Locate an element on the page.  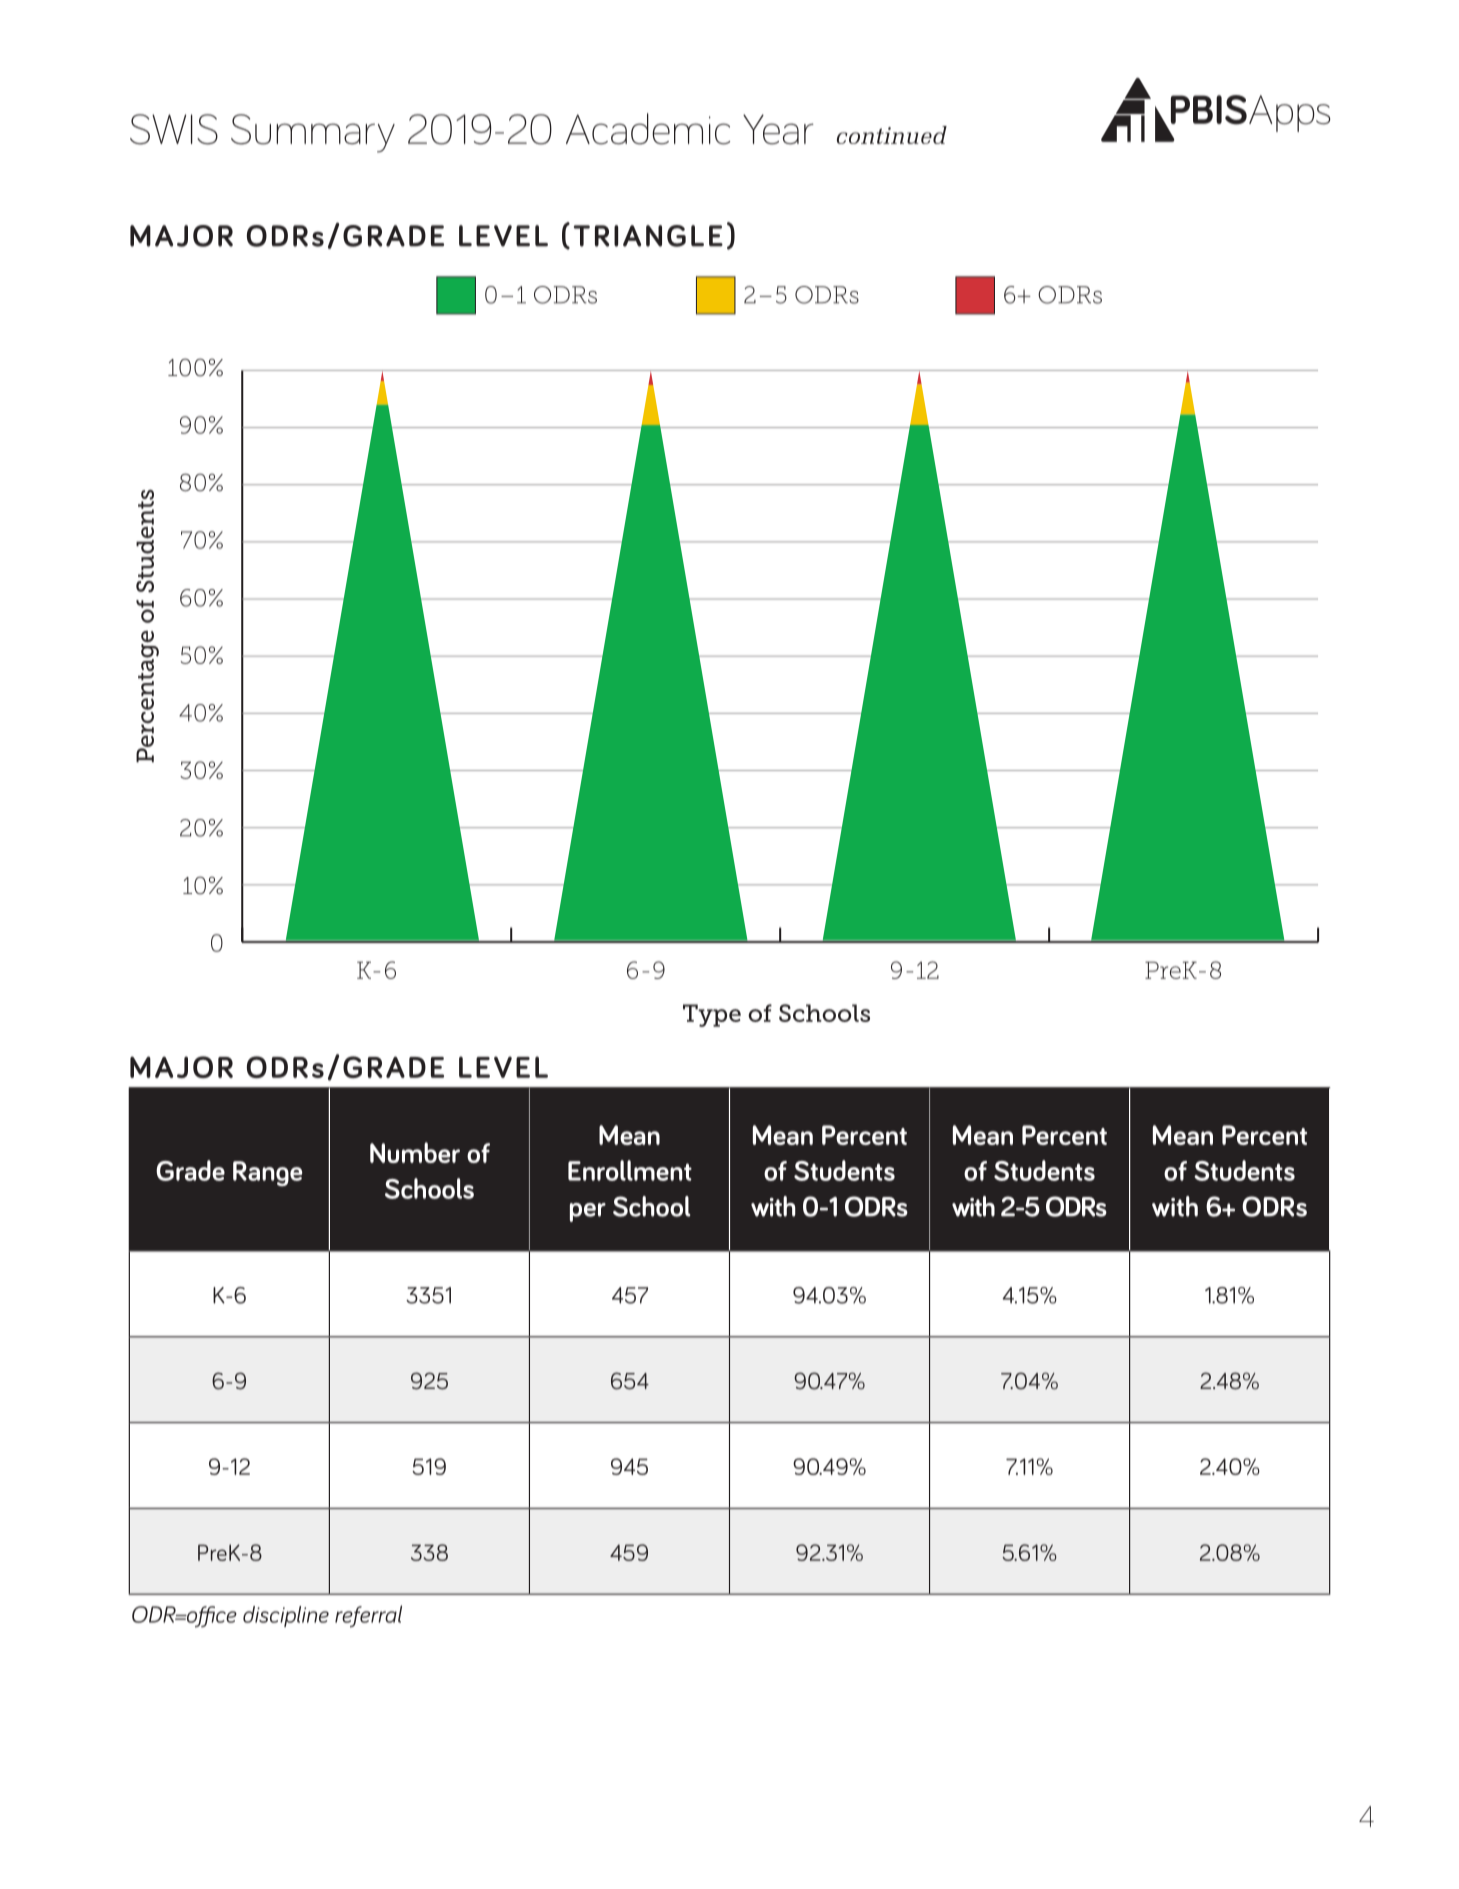
Year is located at coordinates (778, 129).
